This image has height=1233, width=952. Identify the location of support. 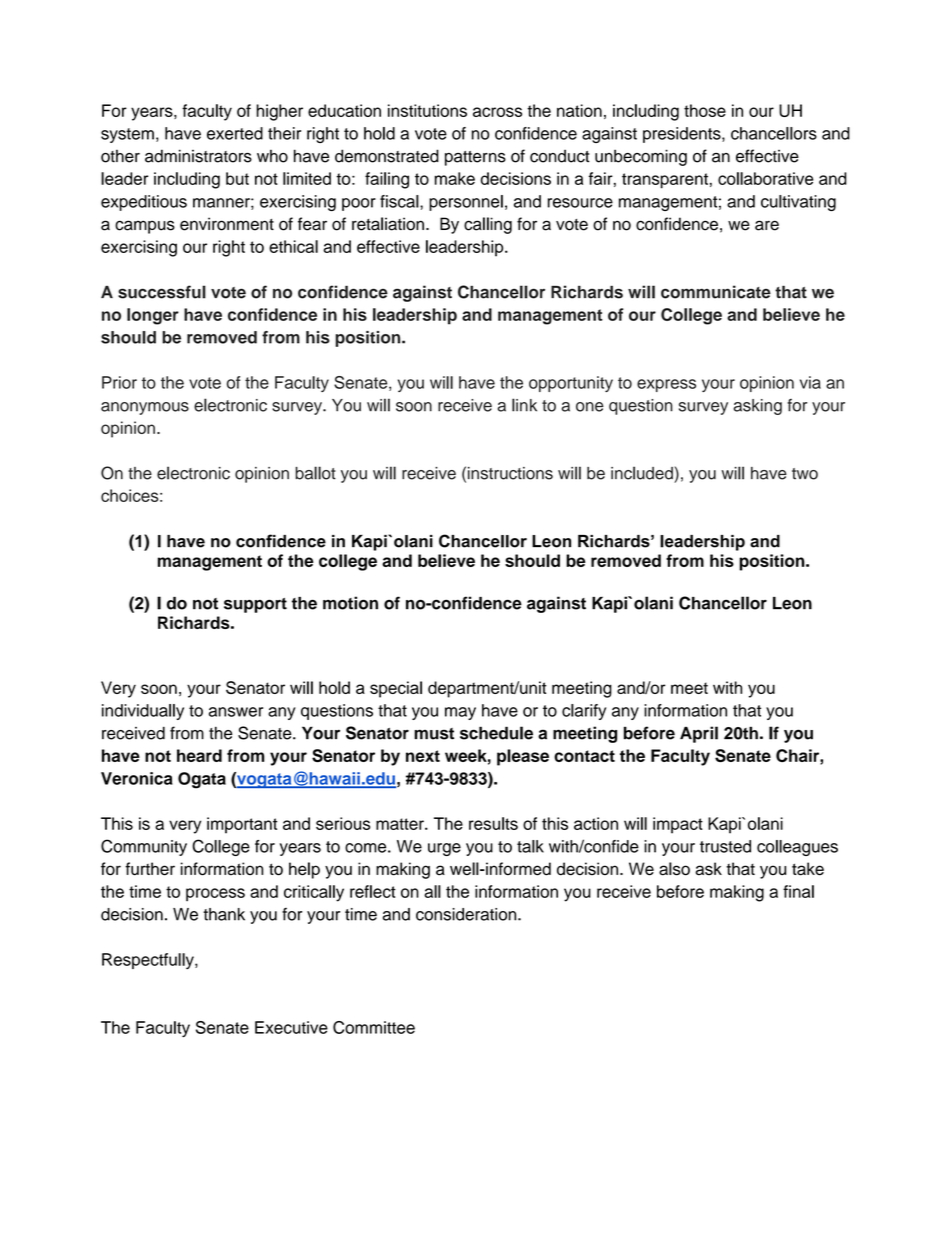
(255, 605).
